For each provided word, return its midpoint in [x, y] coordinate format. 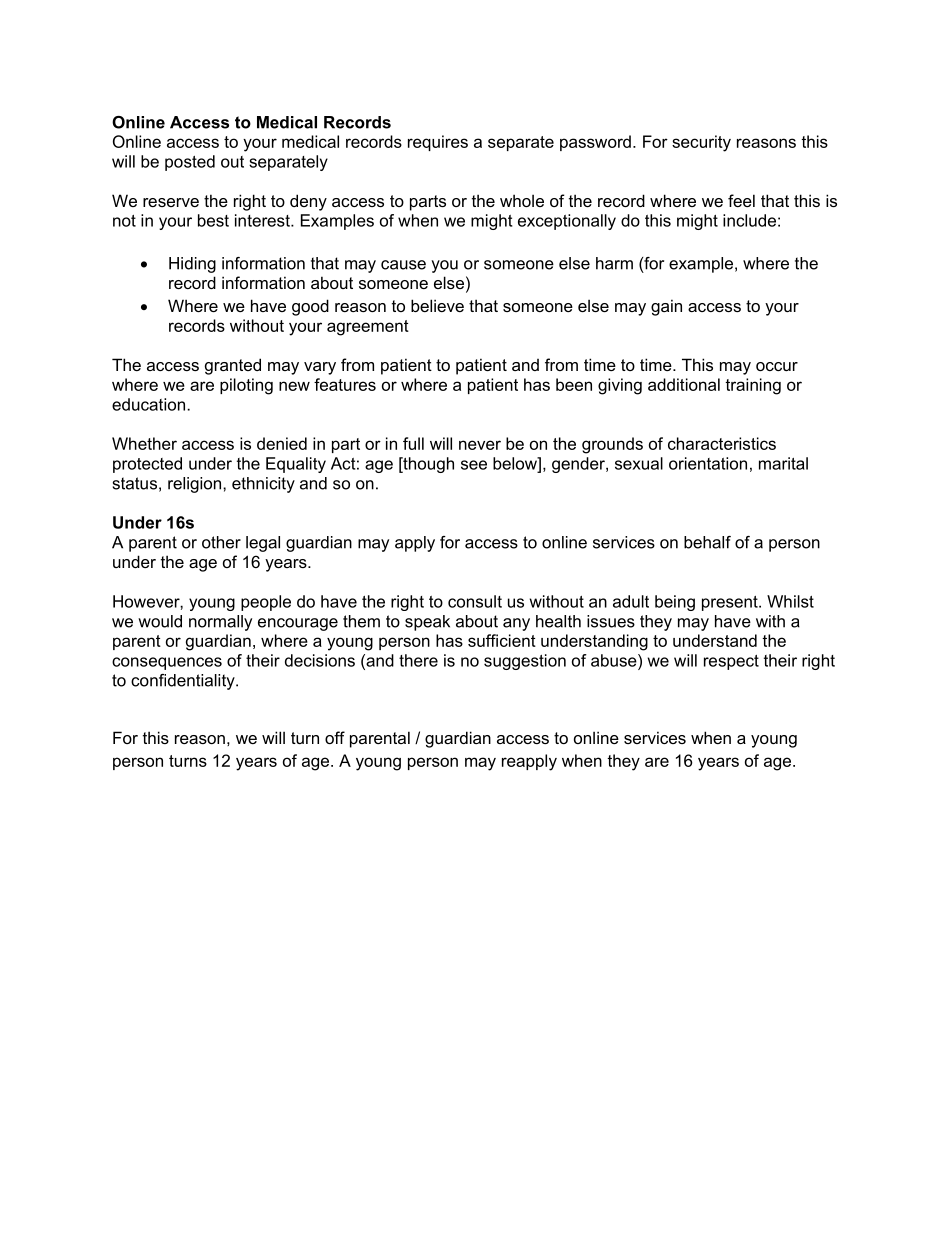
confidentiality [184, 682]
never [480, 445]
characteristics [722, 443]
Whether [144, 443]
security [701, 143]
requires [438, 143]
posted [190, 163]
